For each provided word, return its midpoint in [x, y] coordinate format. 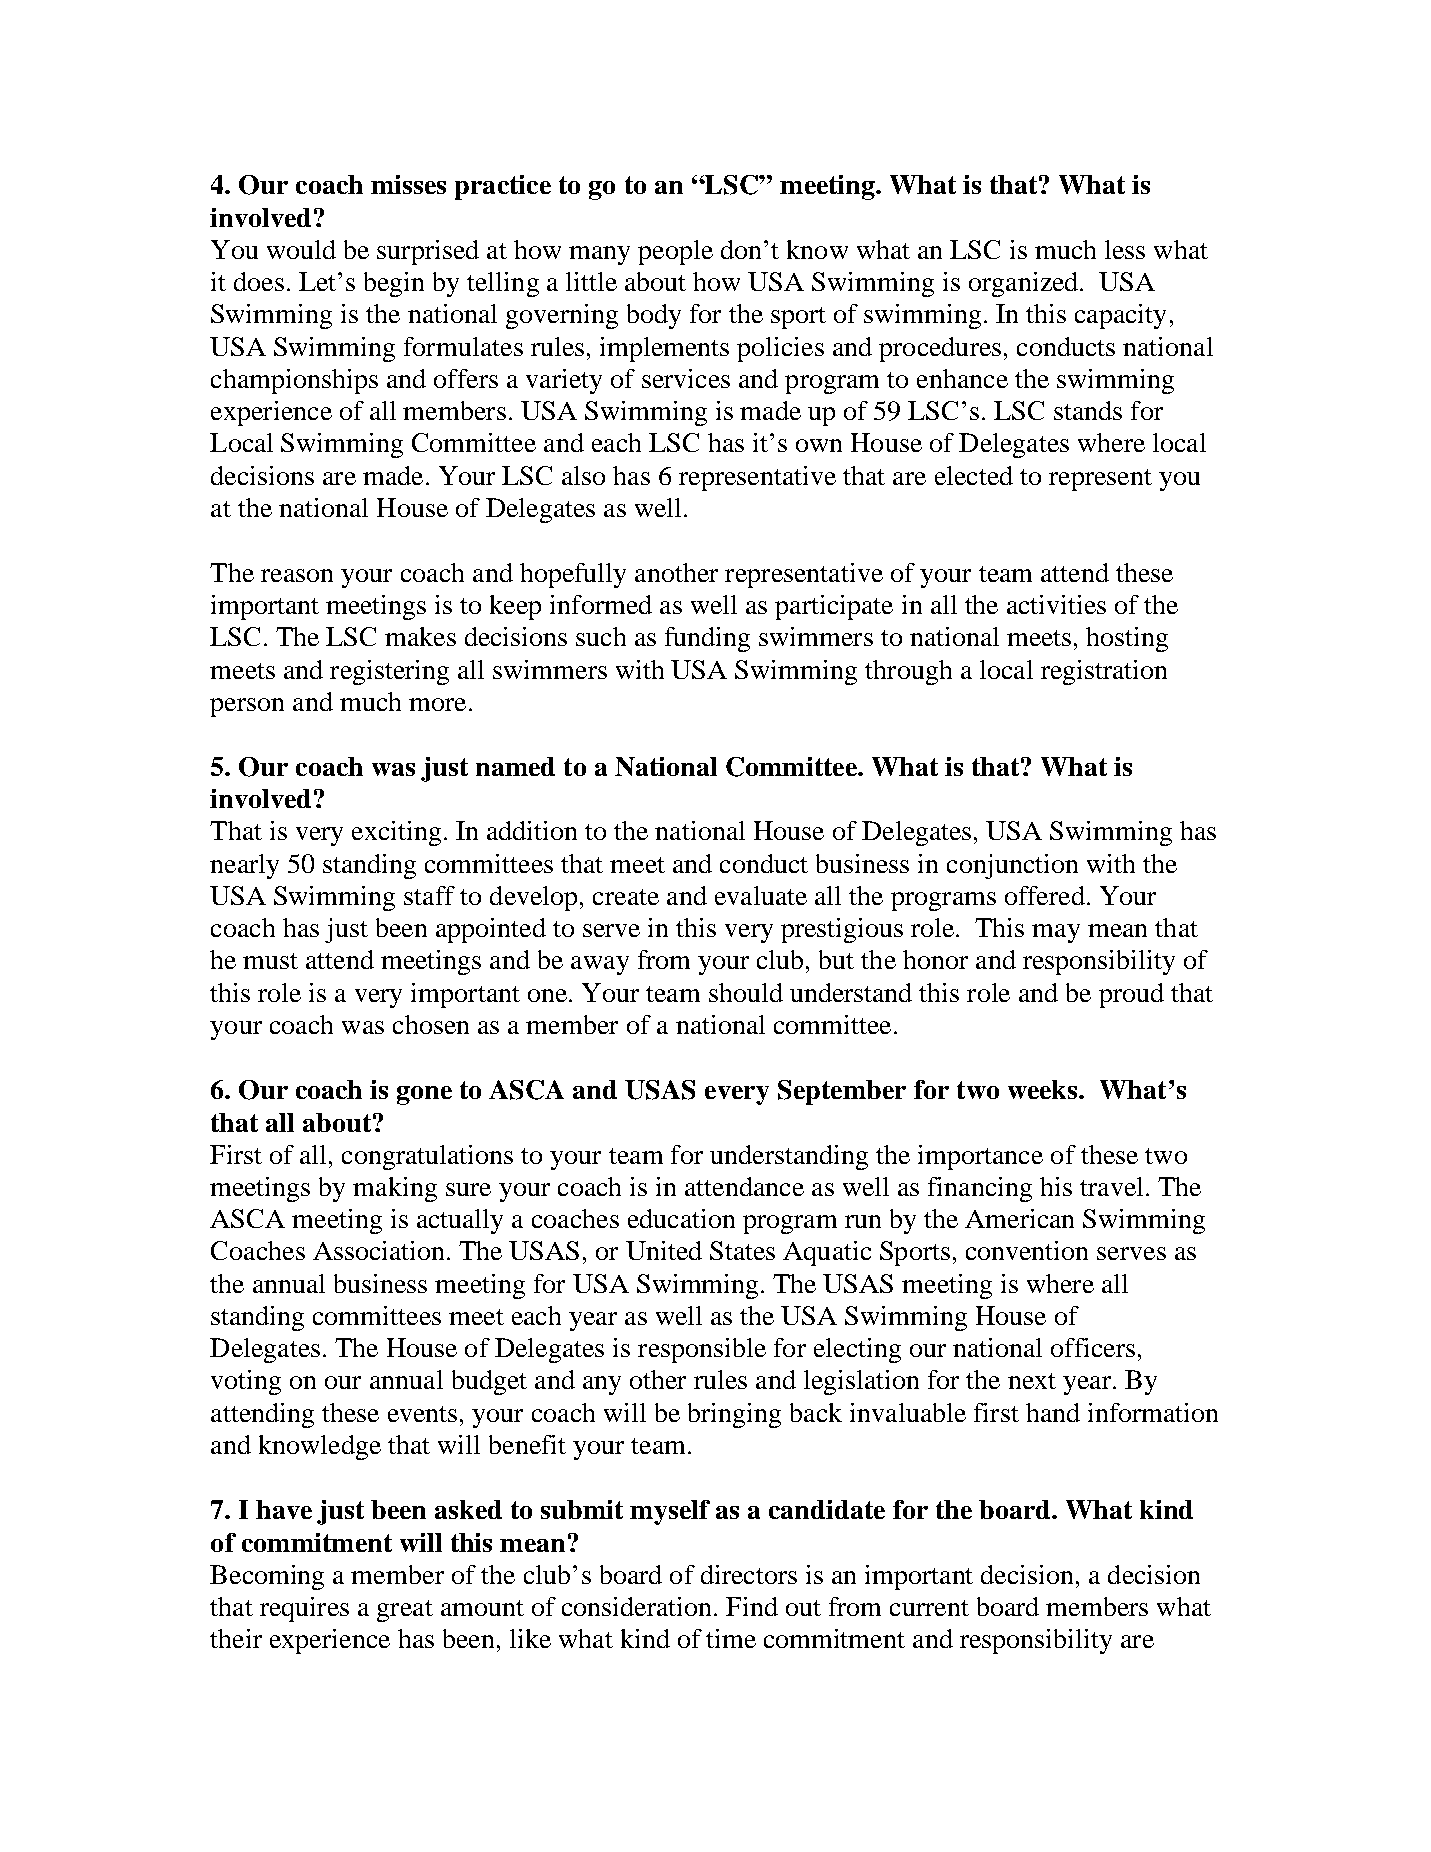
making [395, 1189]
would [301, 249]
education [681, 1218]
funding [707, 639]
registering [389, 672]
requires [304, 1609]
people [675, 252]
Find [752, 1606]
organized [1025, 284]
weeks [1044, 1089]
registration [1104, 672]
